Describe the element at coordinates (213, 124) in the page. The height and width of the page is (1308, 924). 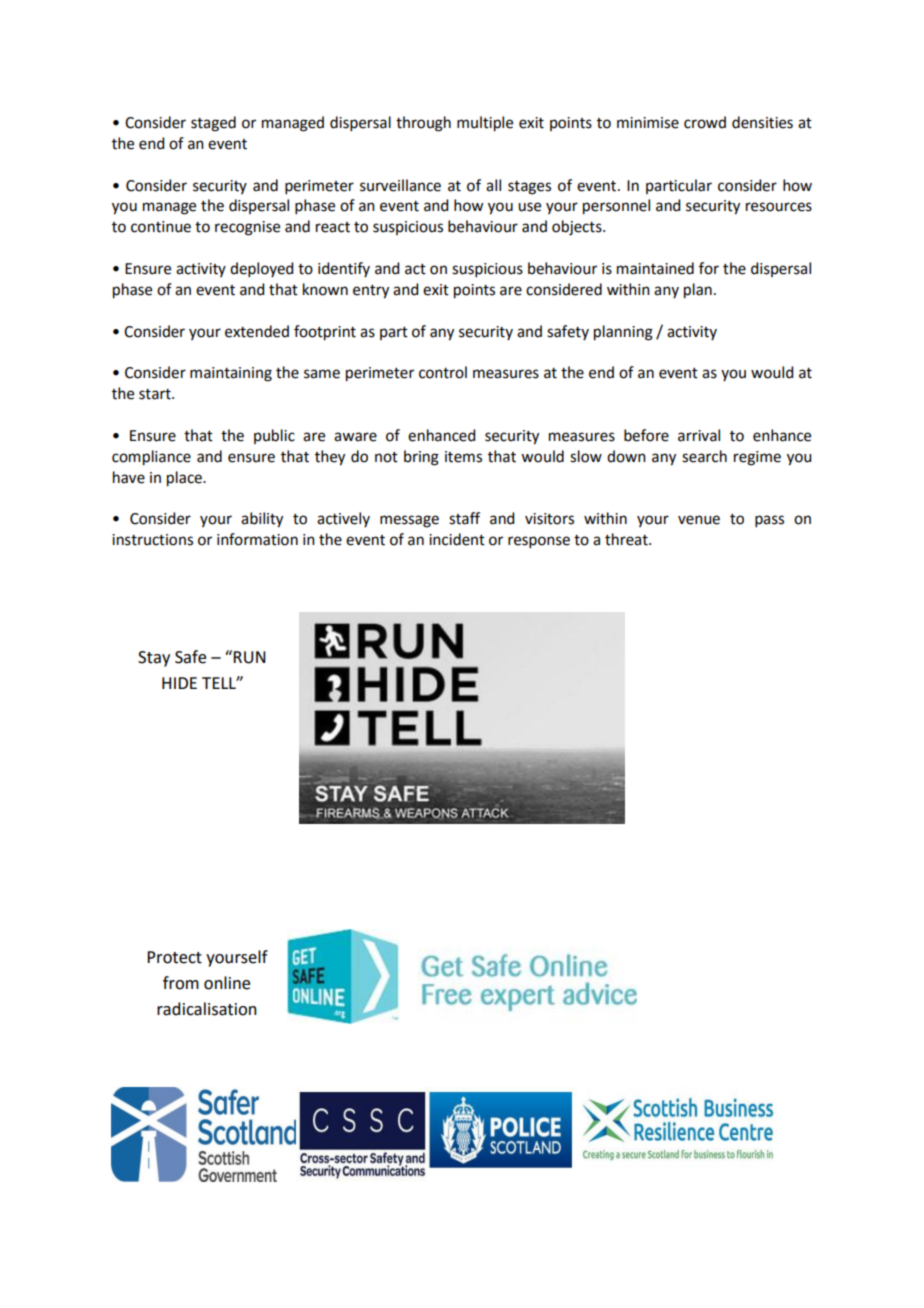
I see `staged` at that location.
